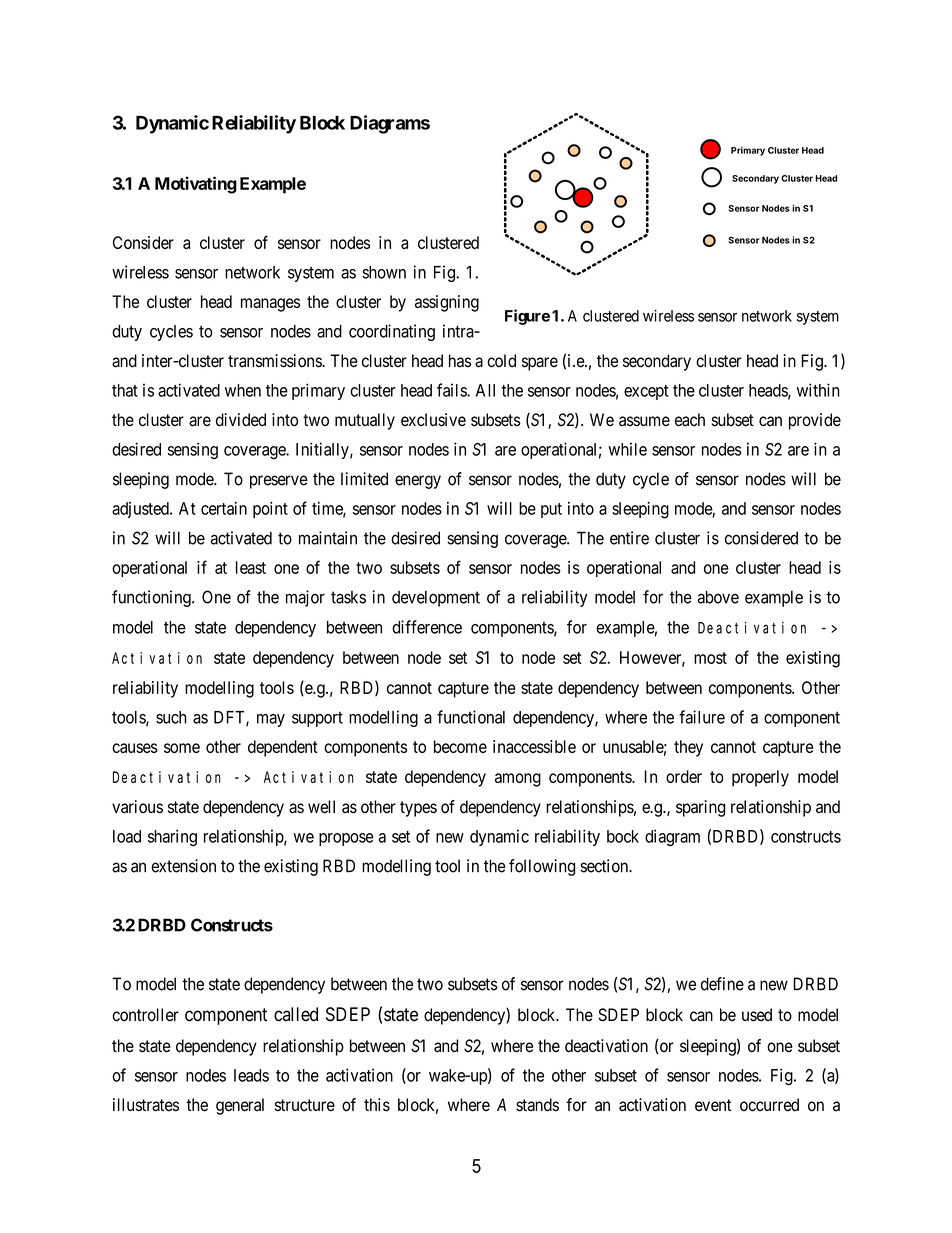 The width and height of the document is (952, 1233). What do you see at coordinates (818, 390) in the document?
I see `within` at bounding box center [818, 390].
